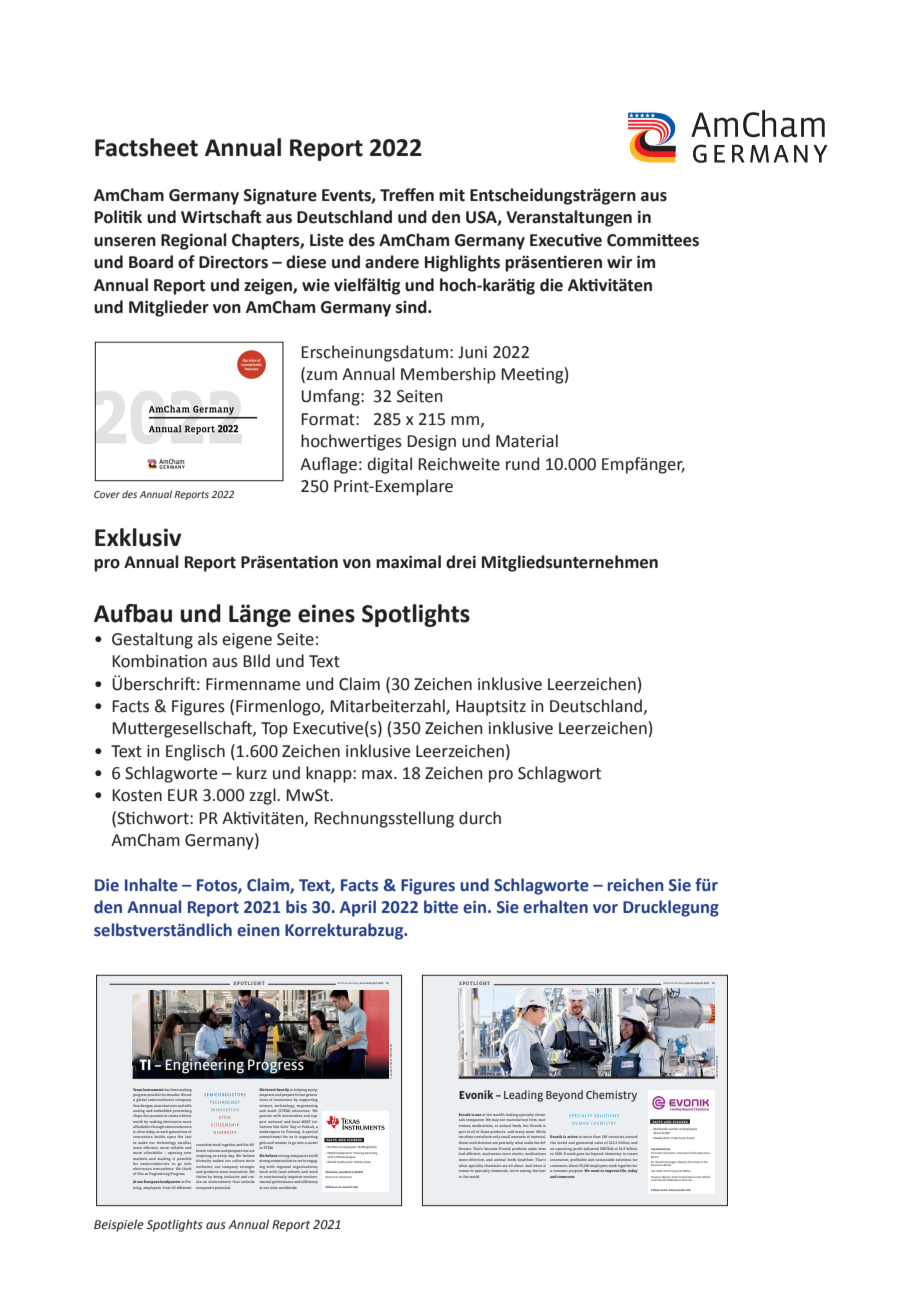 This screenshot has width=924, height=1308. Describe the element at coordinates (118, 217) in the screenshot. I see `Politik` at that location.
